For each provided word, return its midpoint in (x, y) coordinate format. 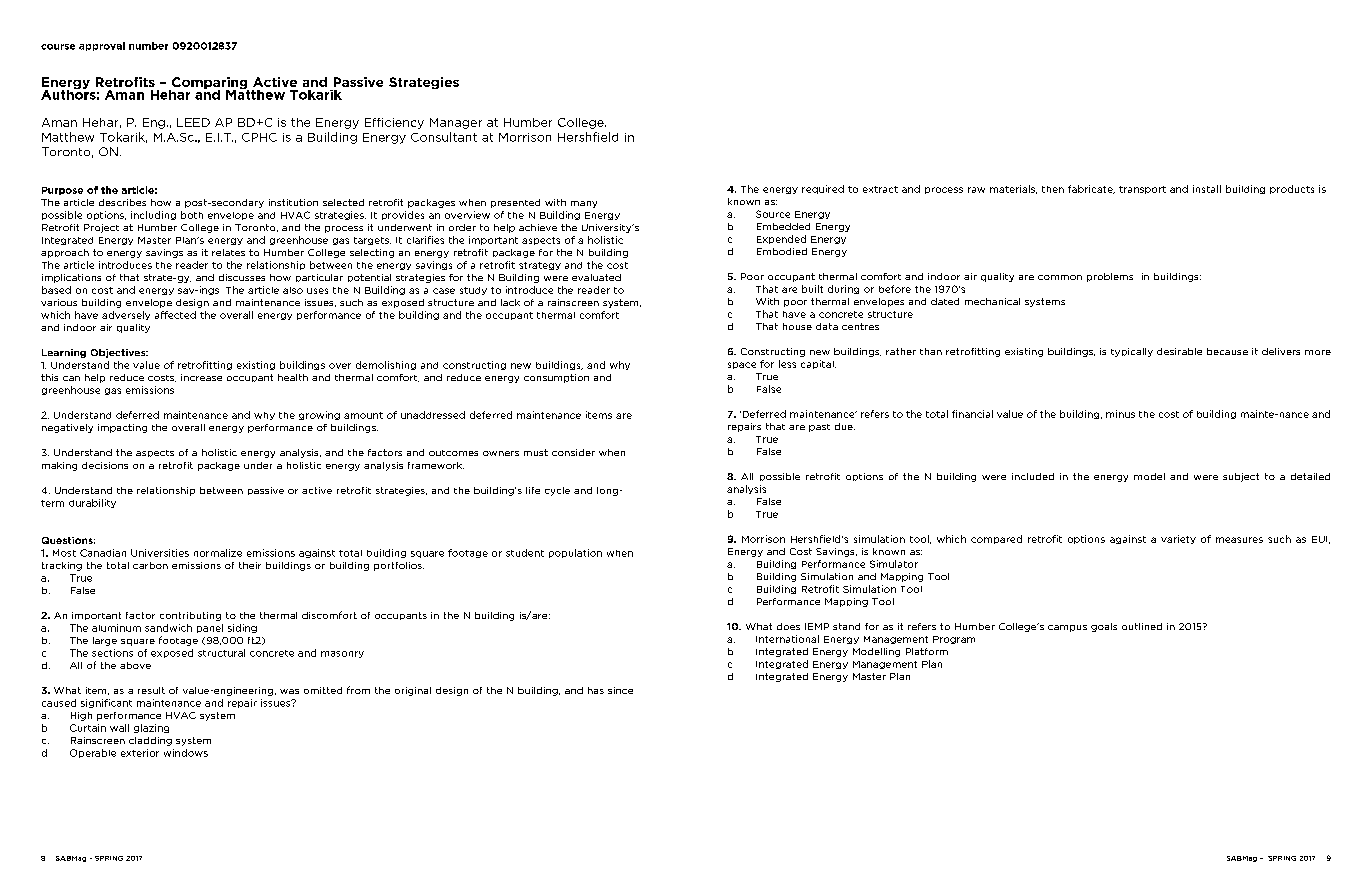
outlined (1142, 626)
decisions (105, 465)
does (788, 626)
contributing (190, 616)
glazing (151, 728)
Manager (456, 123)
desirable (1179, 351)
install (1207, 189)
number (148, 46)
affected (175, 315)
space (742, 365)
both (192, 215)
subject (1241, 477)
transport (1142, 190)
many (584, 204)
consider (573, 452)
